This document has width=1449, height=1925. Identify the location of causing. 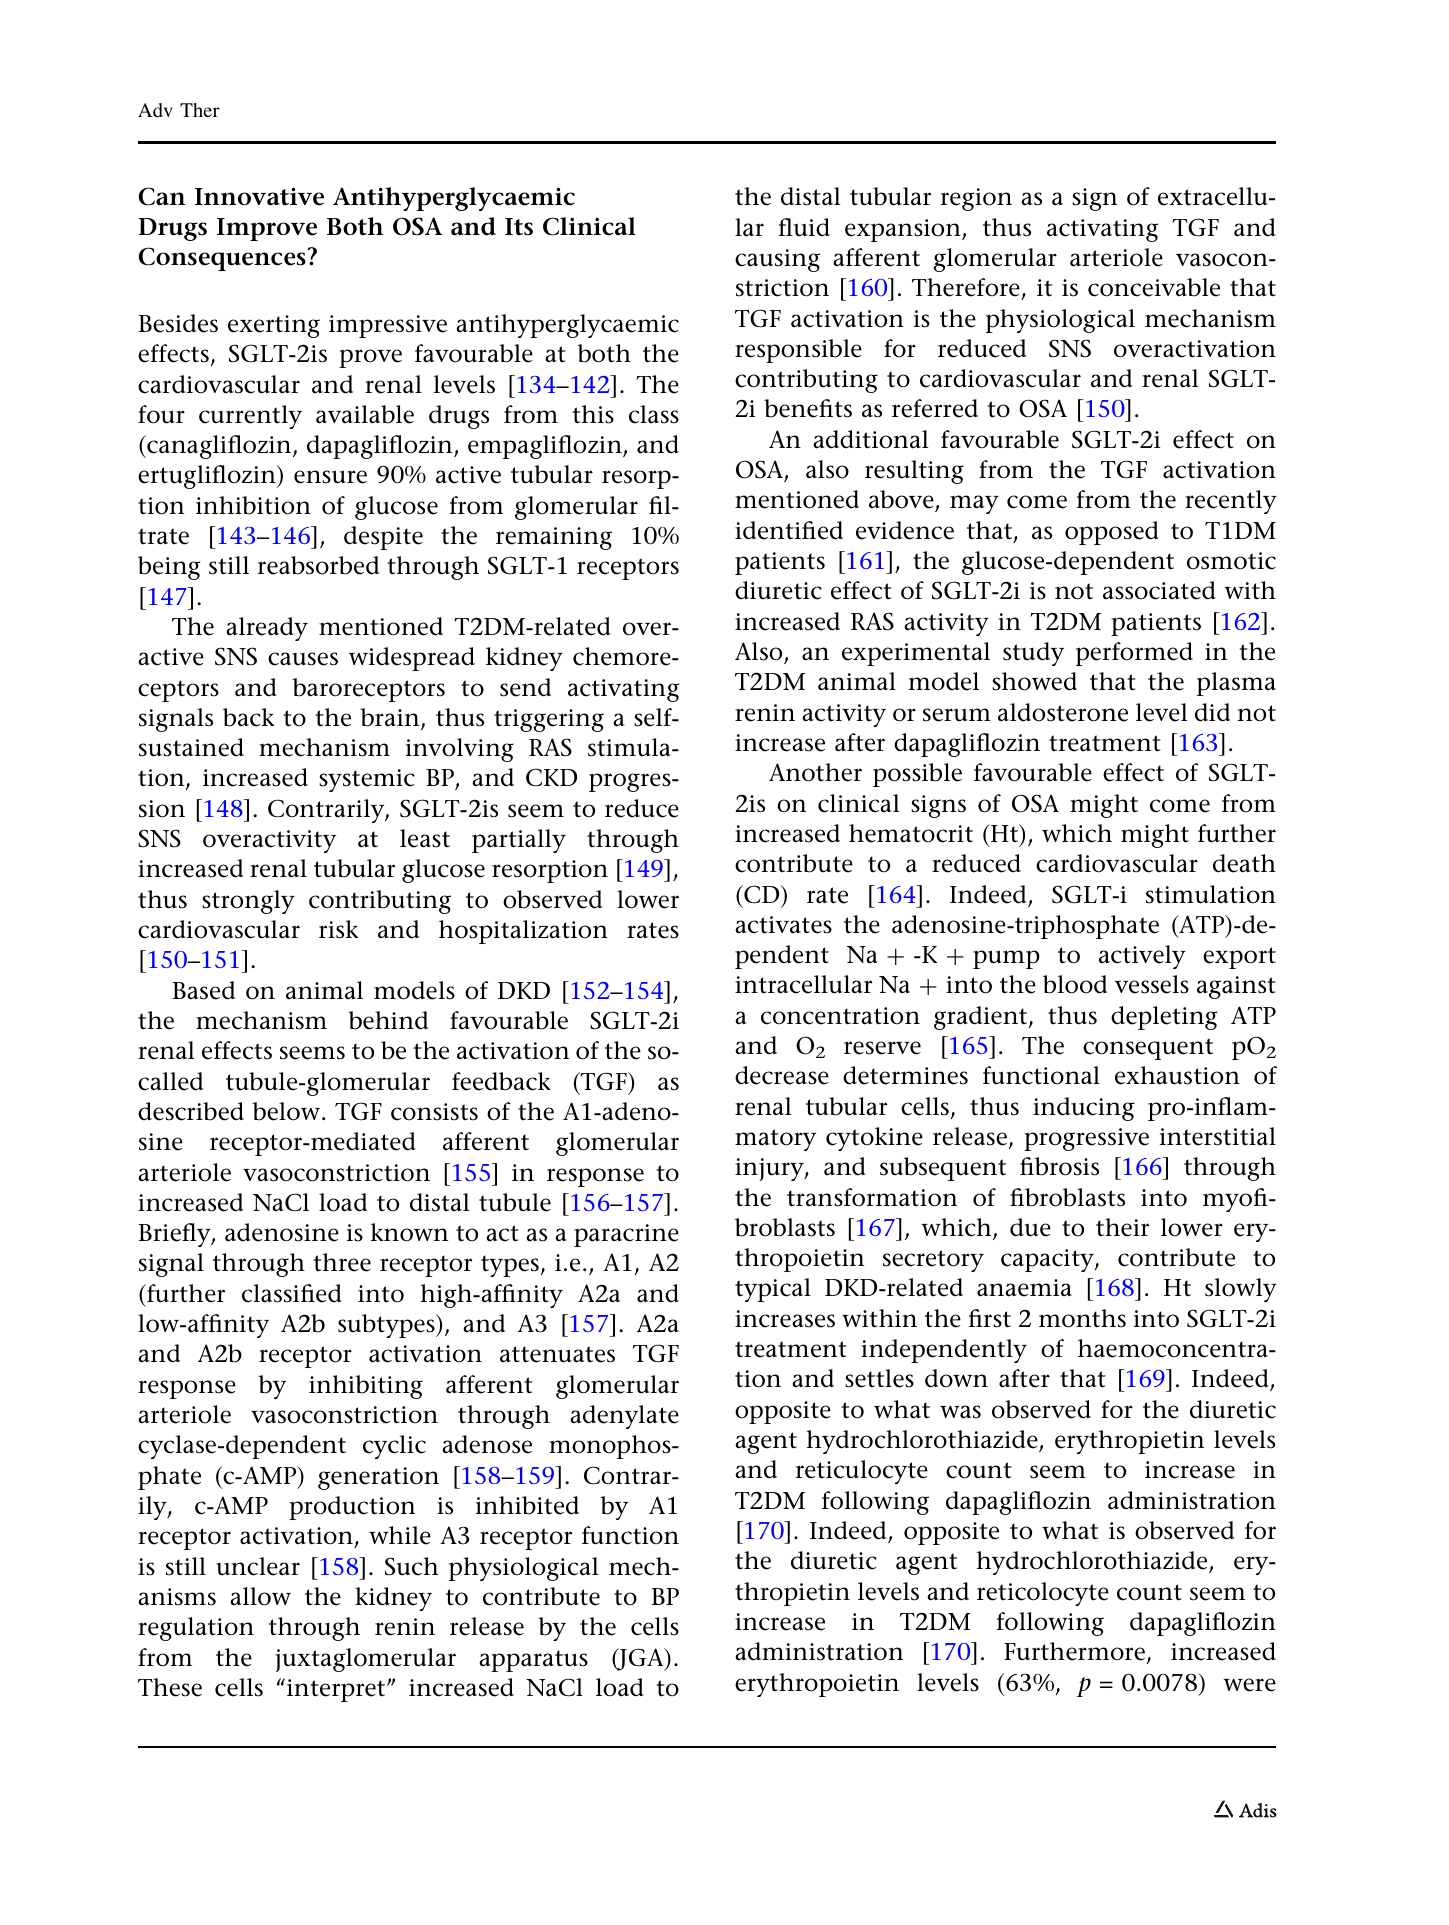
(777, 260).
